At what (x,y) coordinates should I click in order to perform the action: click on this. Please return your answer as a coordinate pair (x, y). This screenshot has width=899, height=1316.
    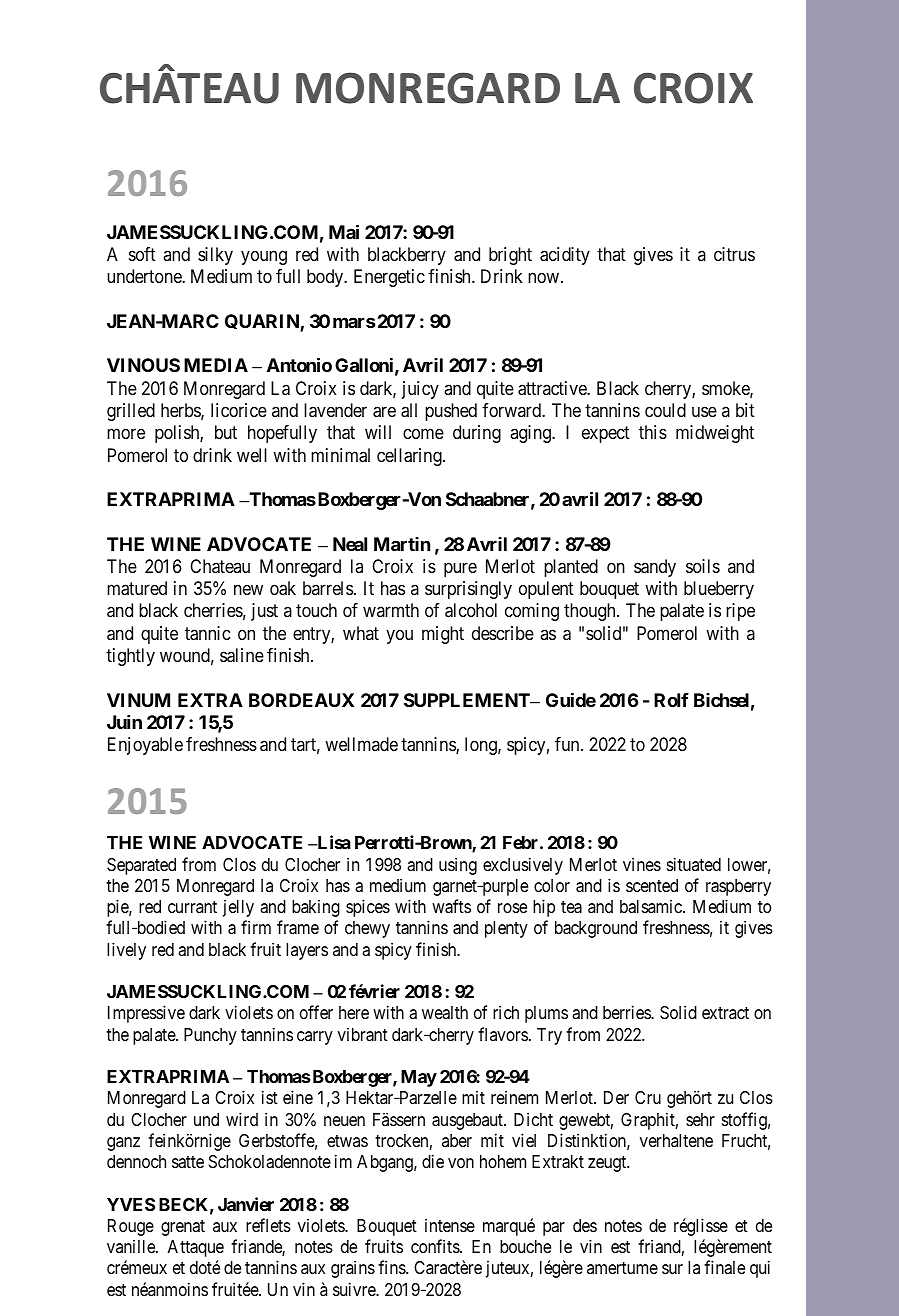
    Looking at the image, I should click on (653, 432).
